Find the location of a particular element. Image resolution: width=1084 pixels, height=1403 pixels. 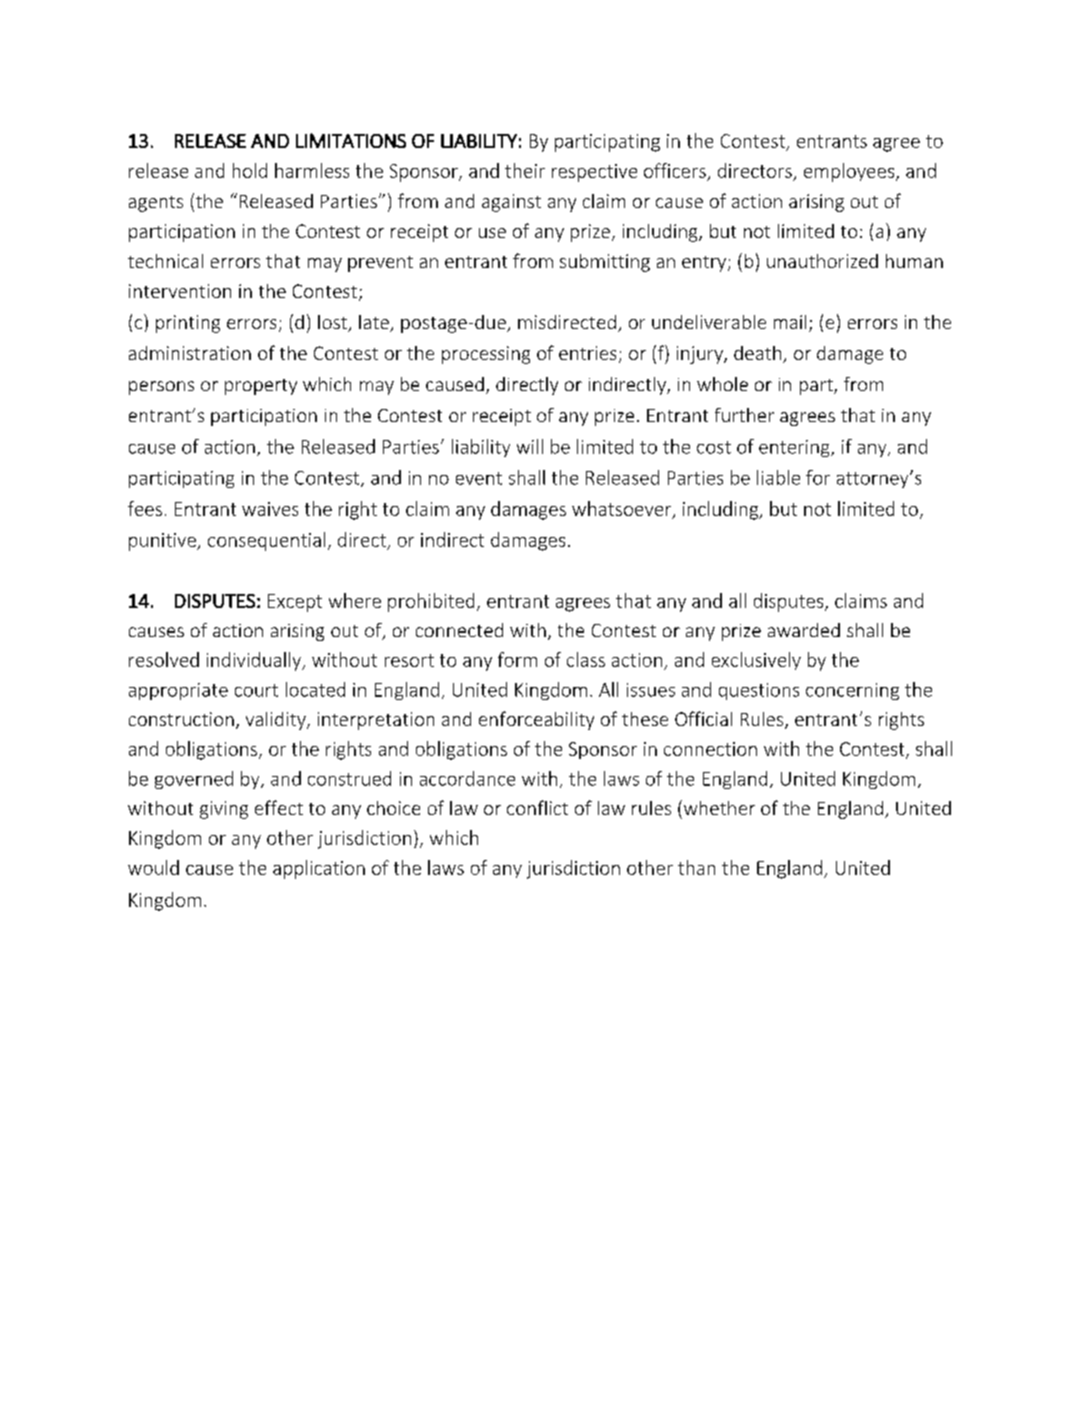

whatsoever is located at coordinates (623, 509).
